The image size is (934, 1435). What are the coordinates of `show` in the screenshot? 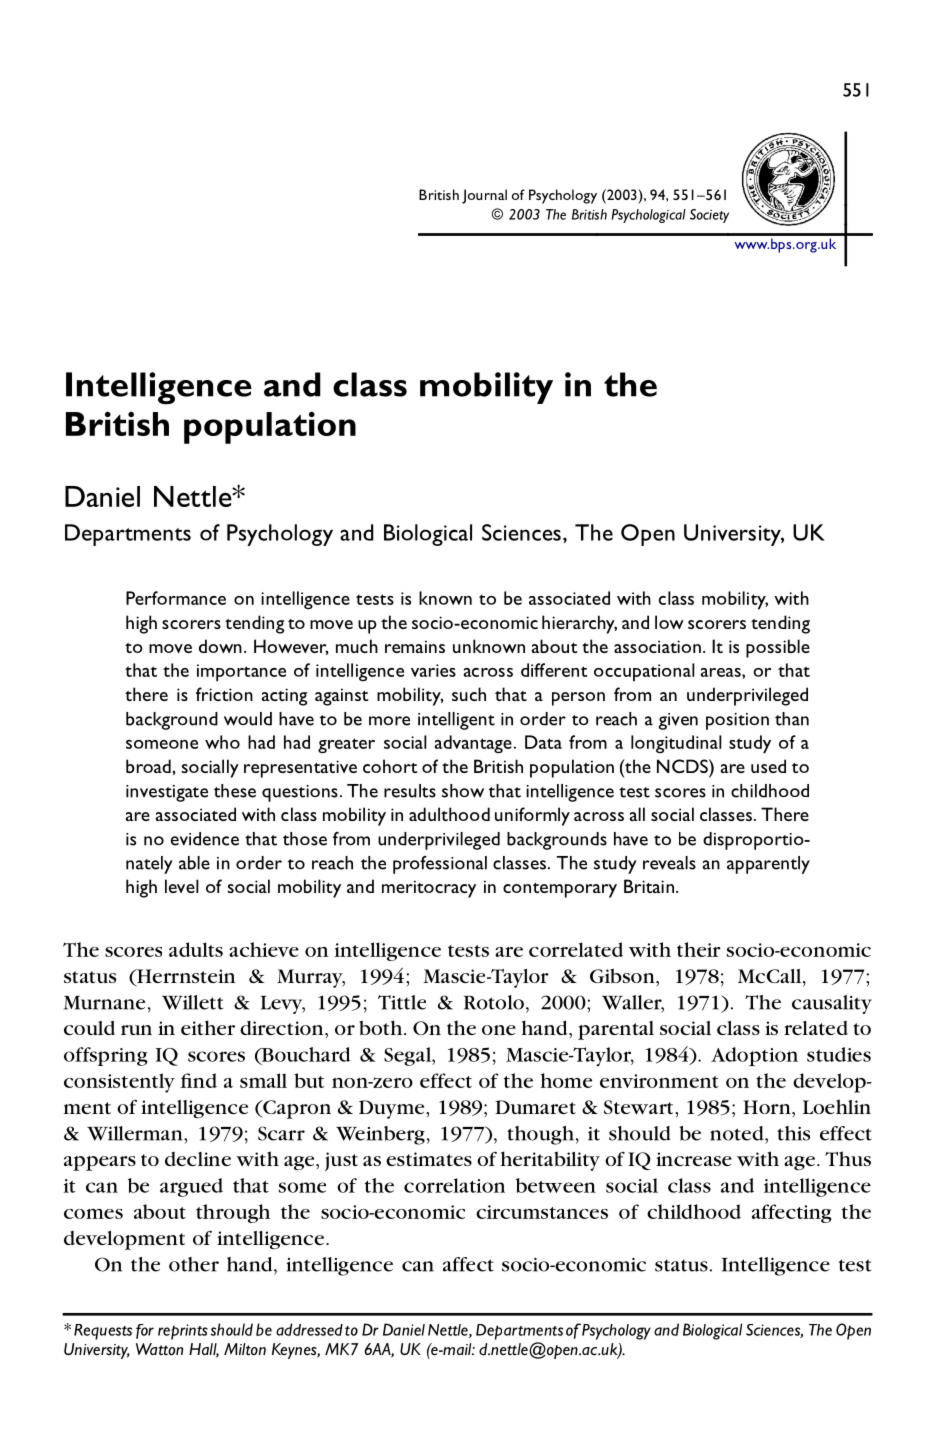 It's located at (463, 791).
